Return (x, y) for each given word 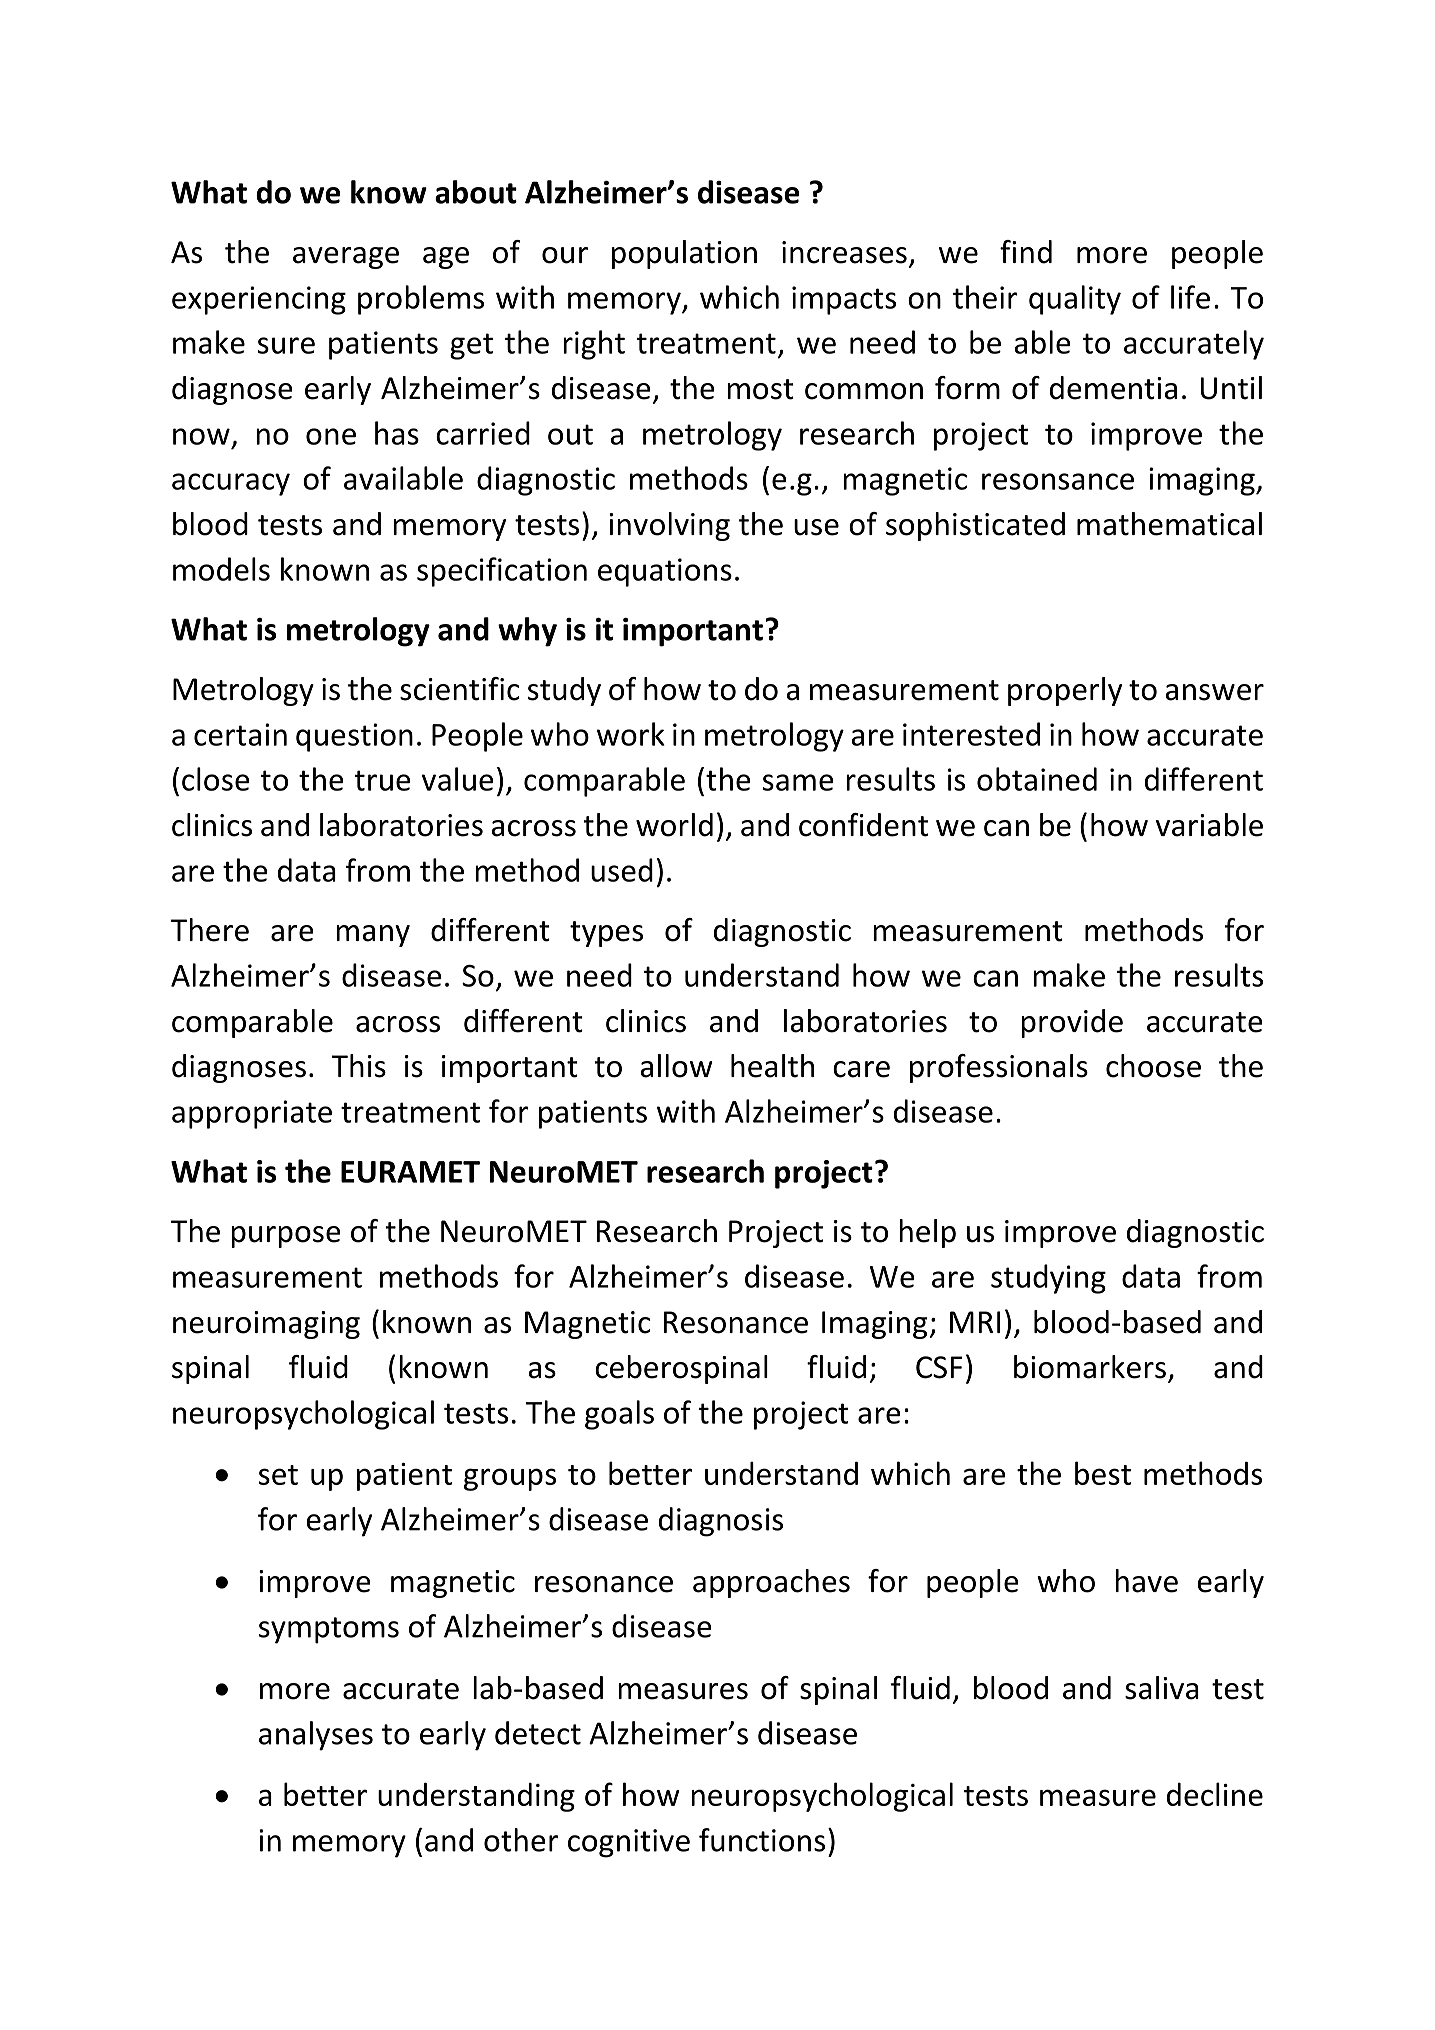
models (221, 569)
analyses (316, 1736)
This (358, 1066)
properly (1065, 691)
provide (1072, 1023)
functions (762, 1840)
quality (1075, 300)
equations (665, 572)
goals (619, 1415)
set (278, 1475)
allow (676, 1066)
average (346, 258)
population (684, 254)
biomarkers (1090, 1367)
